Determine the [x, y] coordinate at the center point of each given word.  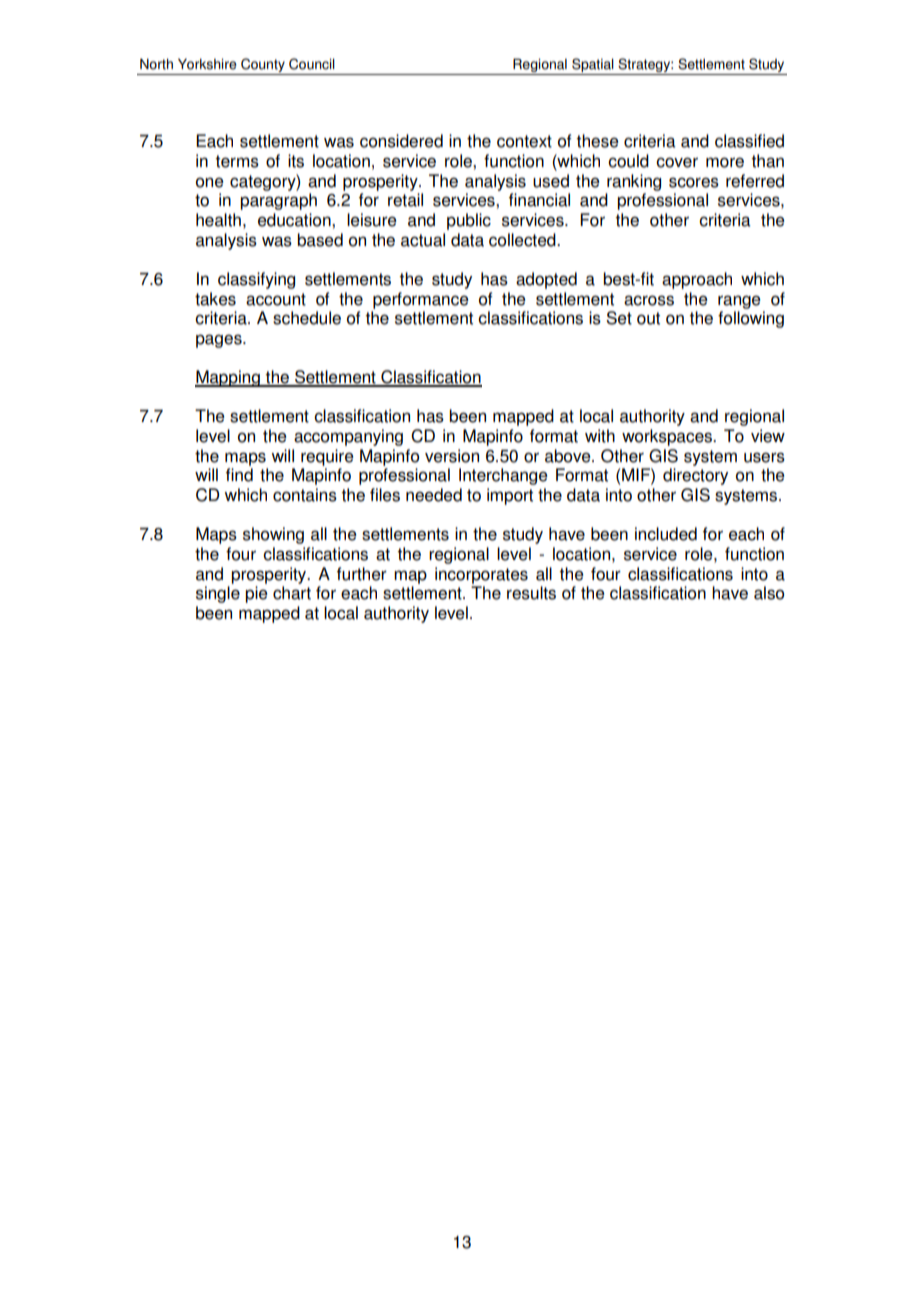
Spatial [593, 65]
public [469, 221]
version [452, 456]
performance [421, 300]
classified [749, 141]
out [648, 318]
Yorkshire [207, 64]
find [239, 475]
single [218, 594]
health [218, 220]
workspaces [668, 437]
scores [694, 182]
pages [220, 341]
